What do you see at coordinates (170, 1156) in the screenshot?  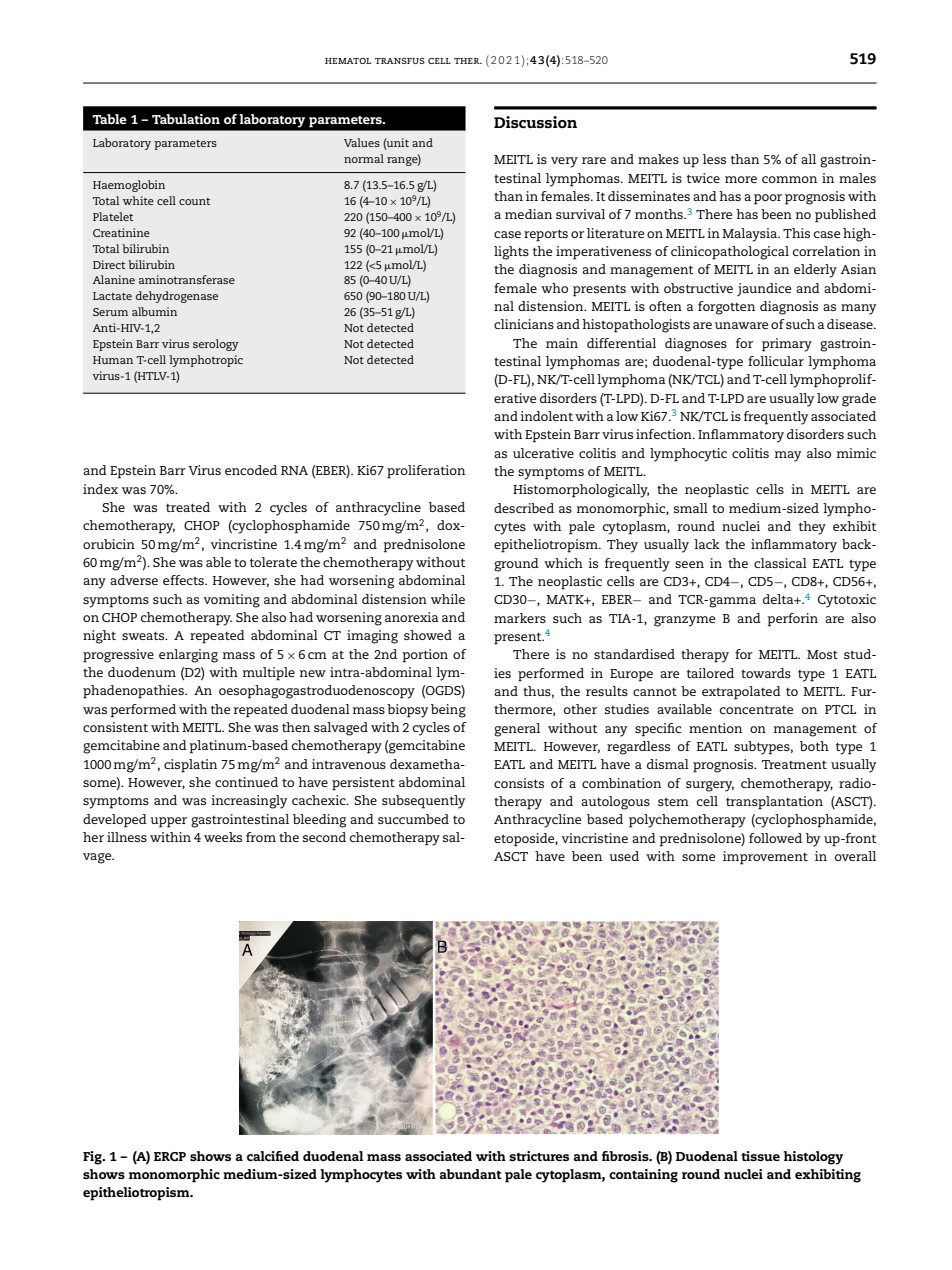 I see `ERCP` at bounding box center [170, 1156].
